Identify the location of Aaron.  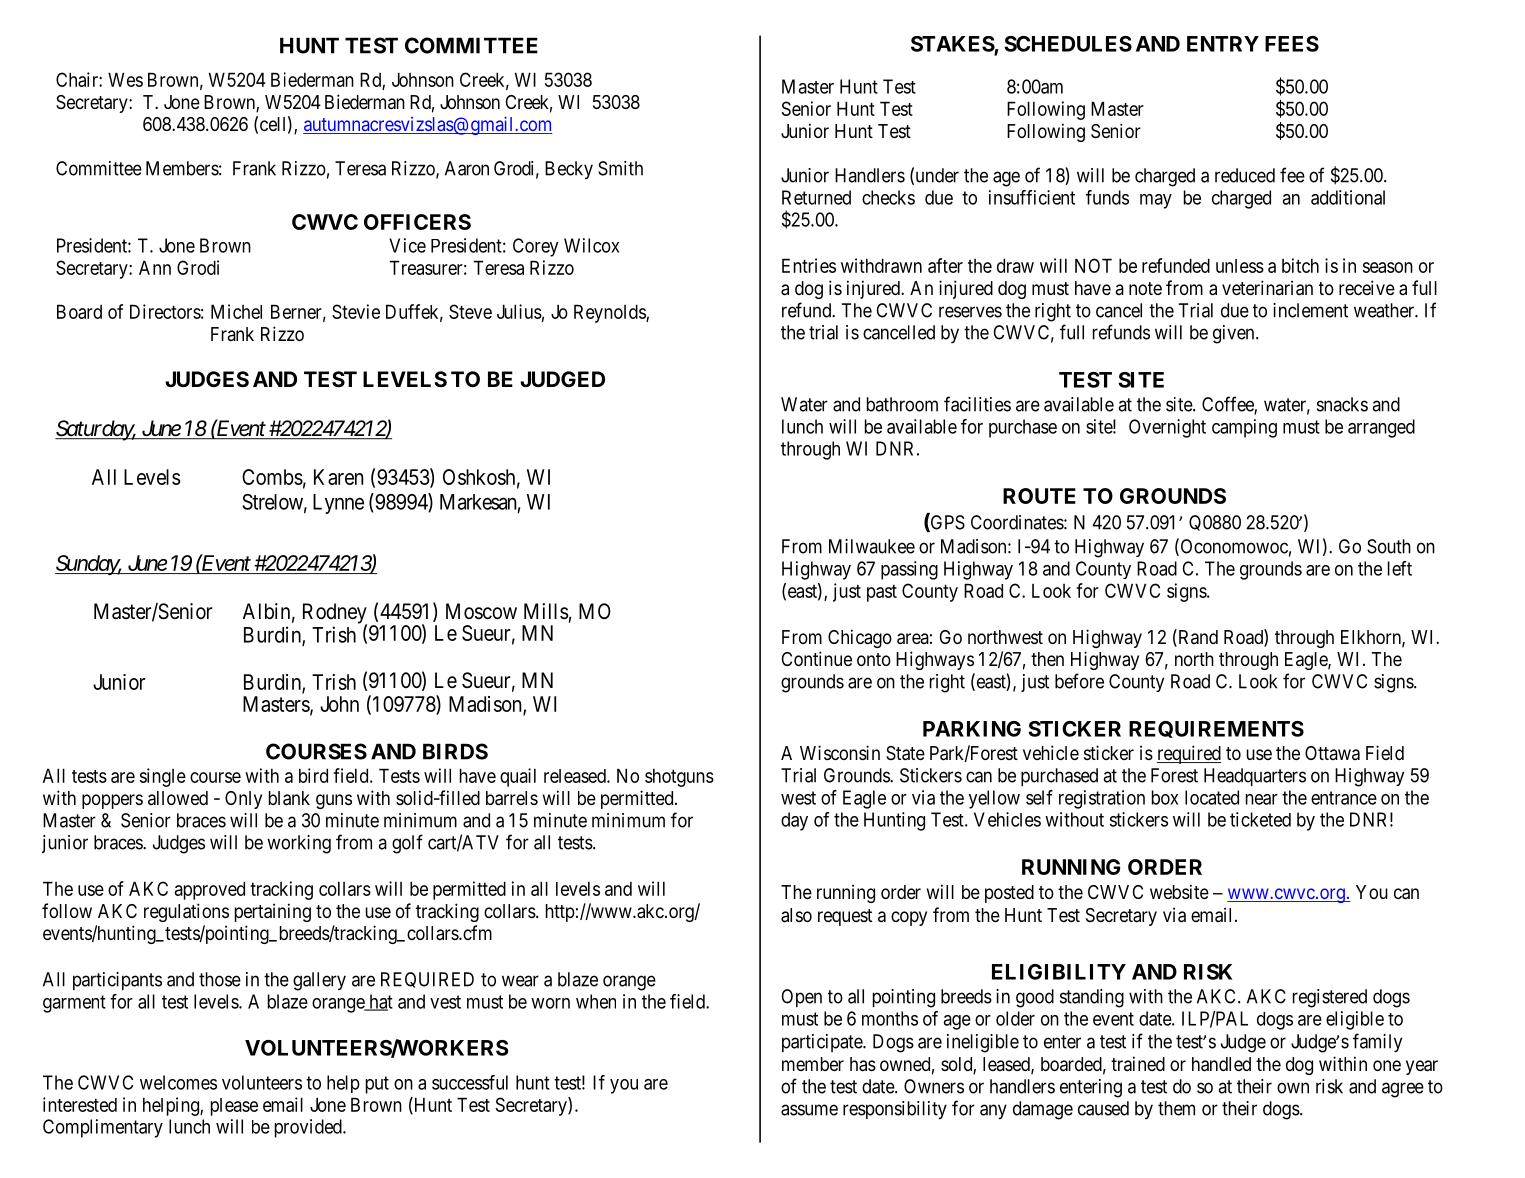
(467, 168).
